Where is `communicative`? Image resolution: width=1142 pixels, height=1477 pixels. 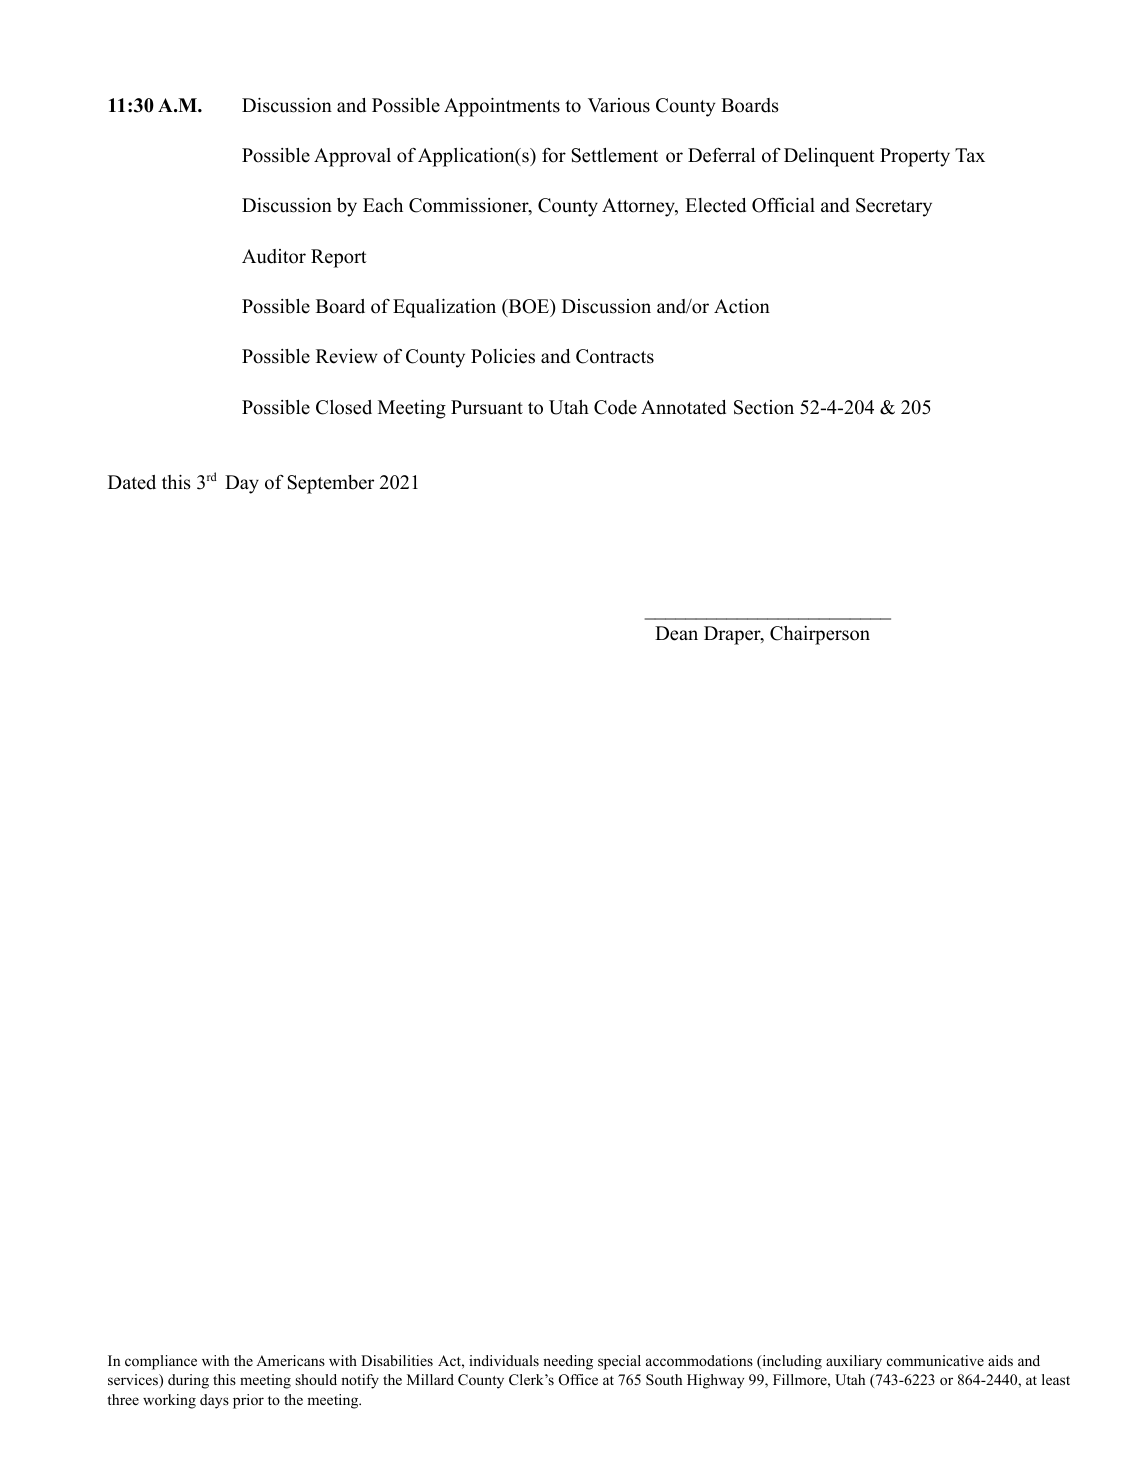
communicative is located at coordinates (935, 1360).
